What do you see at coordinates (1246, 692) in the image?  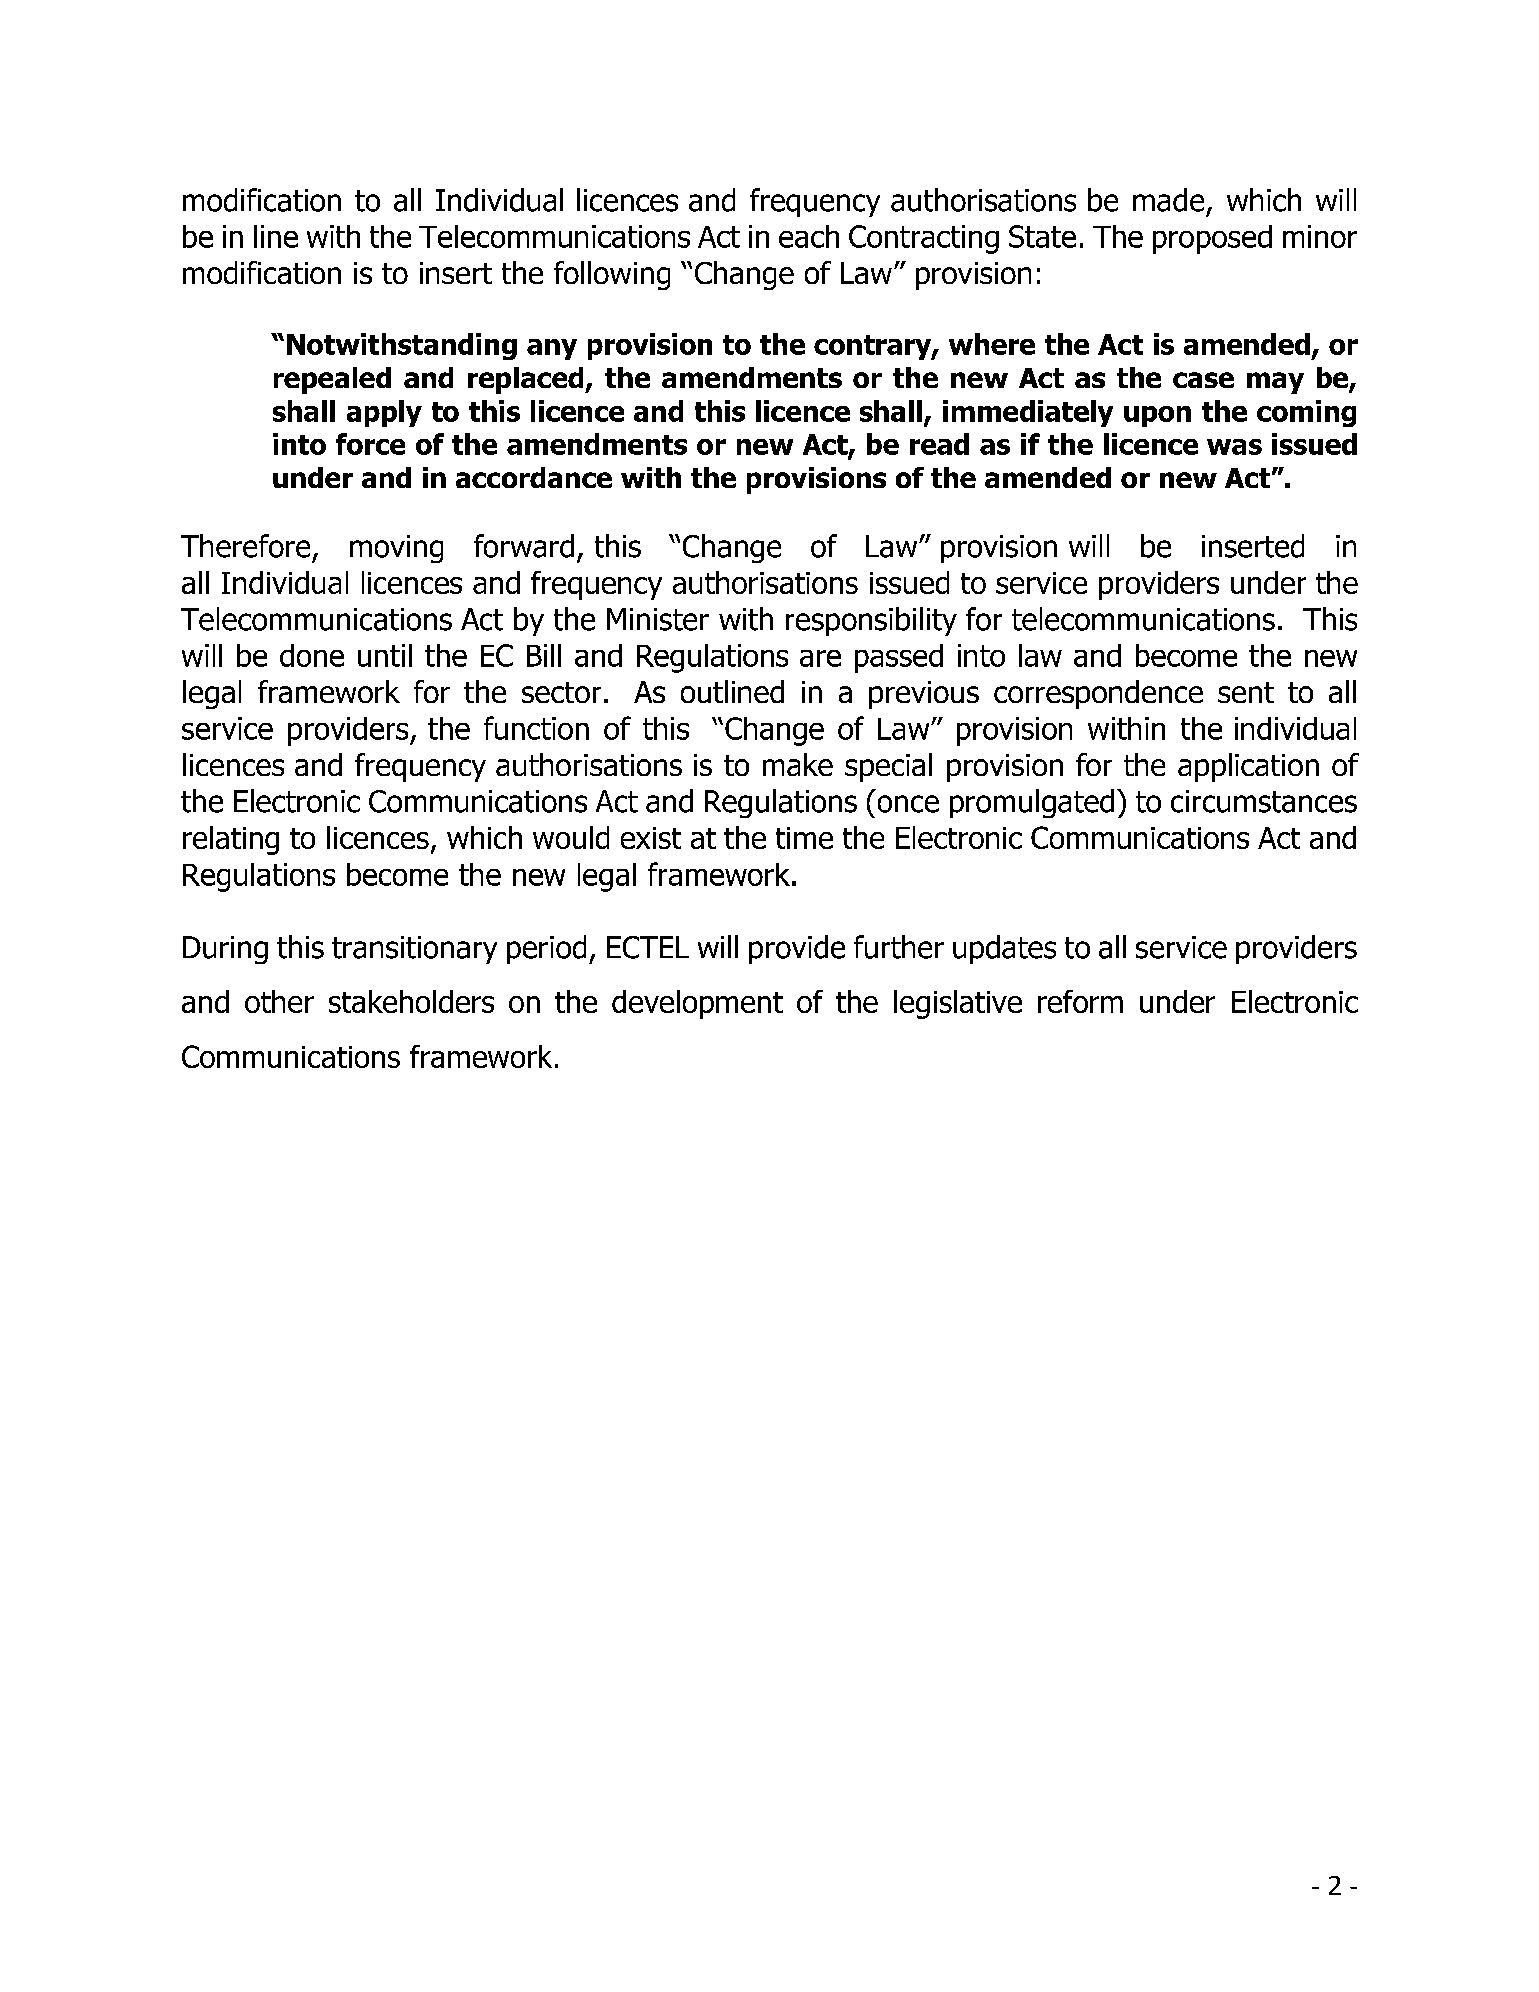 I see `sent` at bounding box center [1246, 692].
